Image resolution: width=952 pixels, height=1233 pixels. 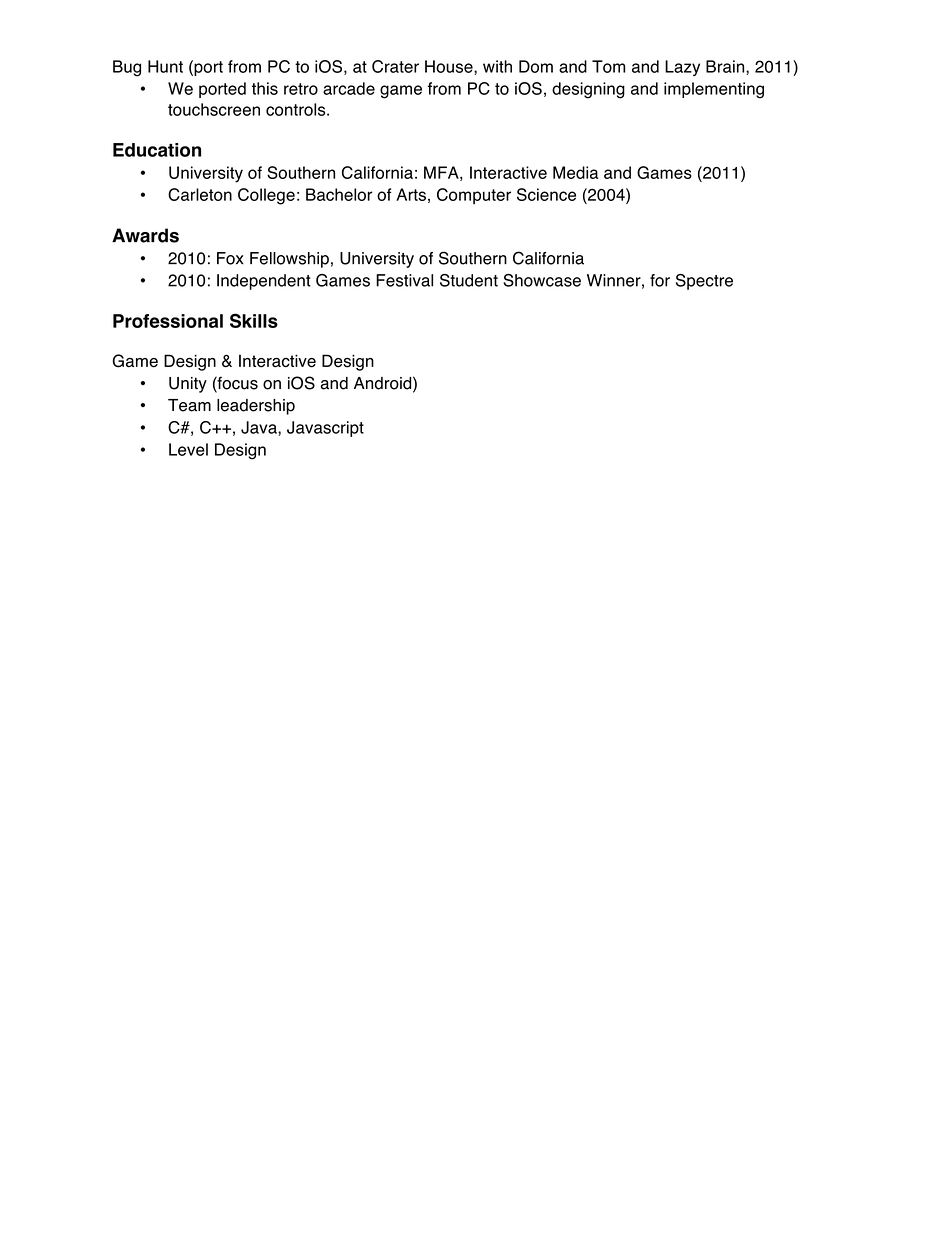 What do you see at coordinates (542, 280) in the document?
I see `Showcase` at bounding box center [542, 280].
